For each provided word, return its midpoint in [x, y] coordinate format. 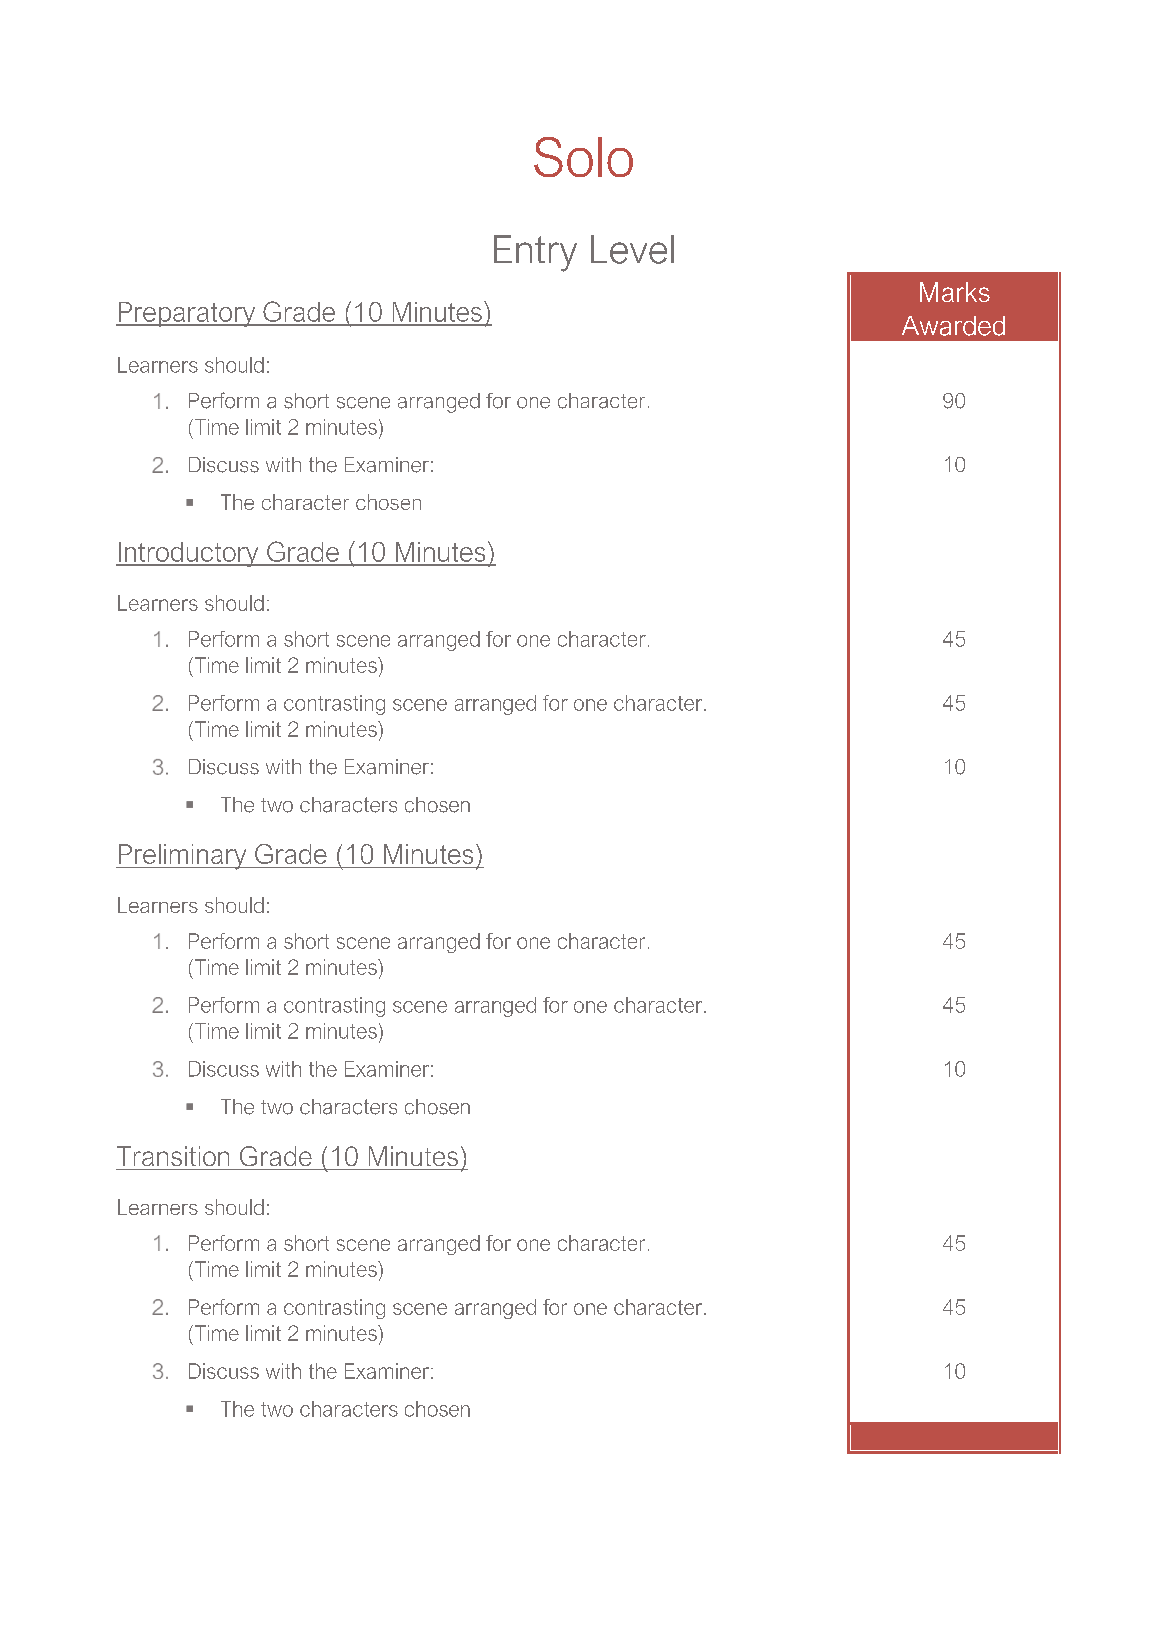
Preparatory [187, 314]
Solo [583, 157]
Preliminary [182, 857]
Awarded [953, 326]
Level [632, 249]
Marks [955, 292]
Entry [535, 253]
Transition [173, 1156]
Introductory [188, 554]
